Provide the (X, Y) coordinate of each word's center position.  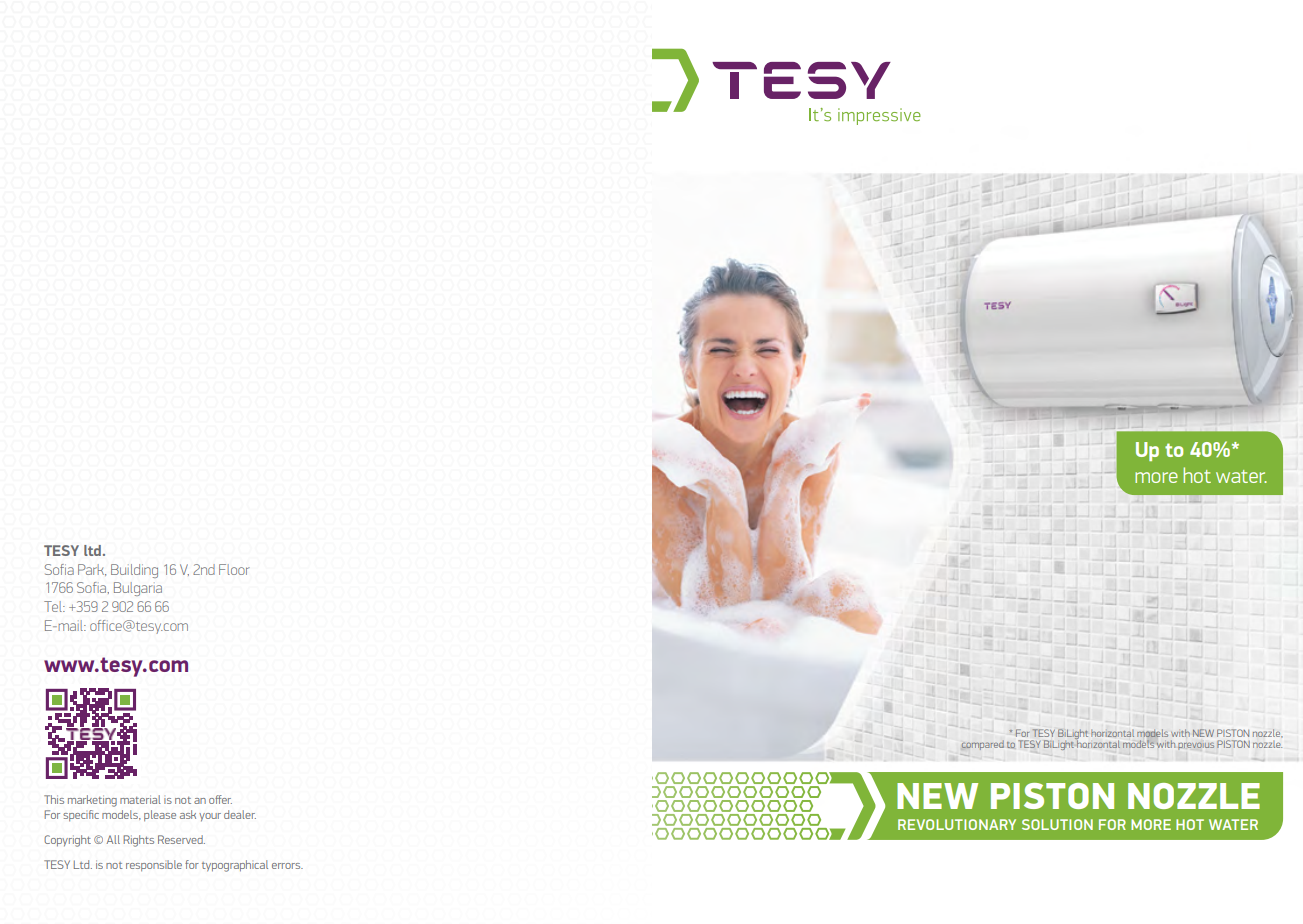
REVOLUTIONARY (957, 824)
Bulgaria (138, 589)
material (140, 799)
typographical (235, 866)
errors (287, 866)
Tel (54, 606)
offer (220, 799)
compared (983, 745)
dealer (240, 814)
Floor (234, 569)
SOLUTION (1057, 824)
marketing (92, 801)
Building (134, 571)
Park (92, 570)
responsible (154, 865)
